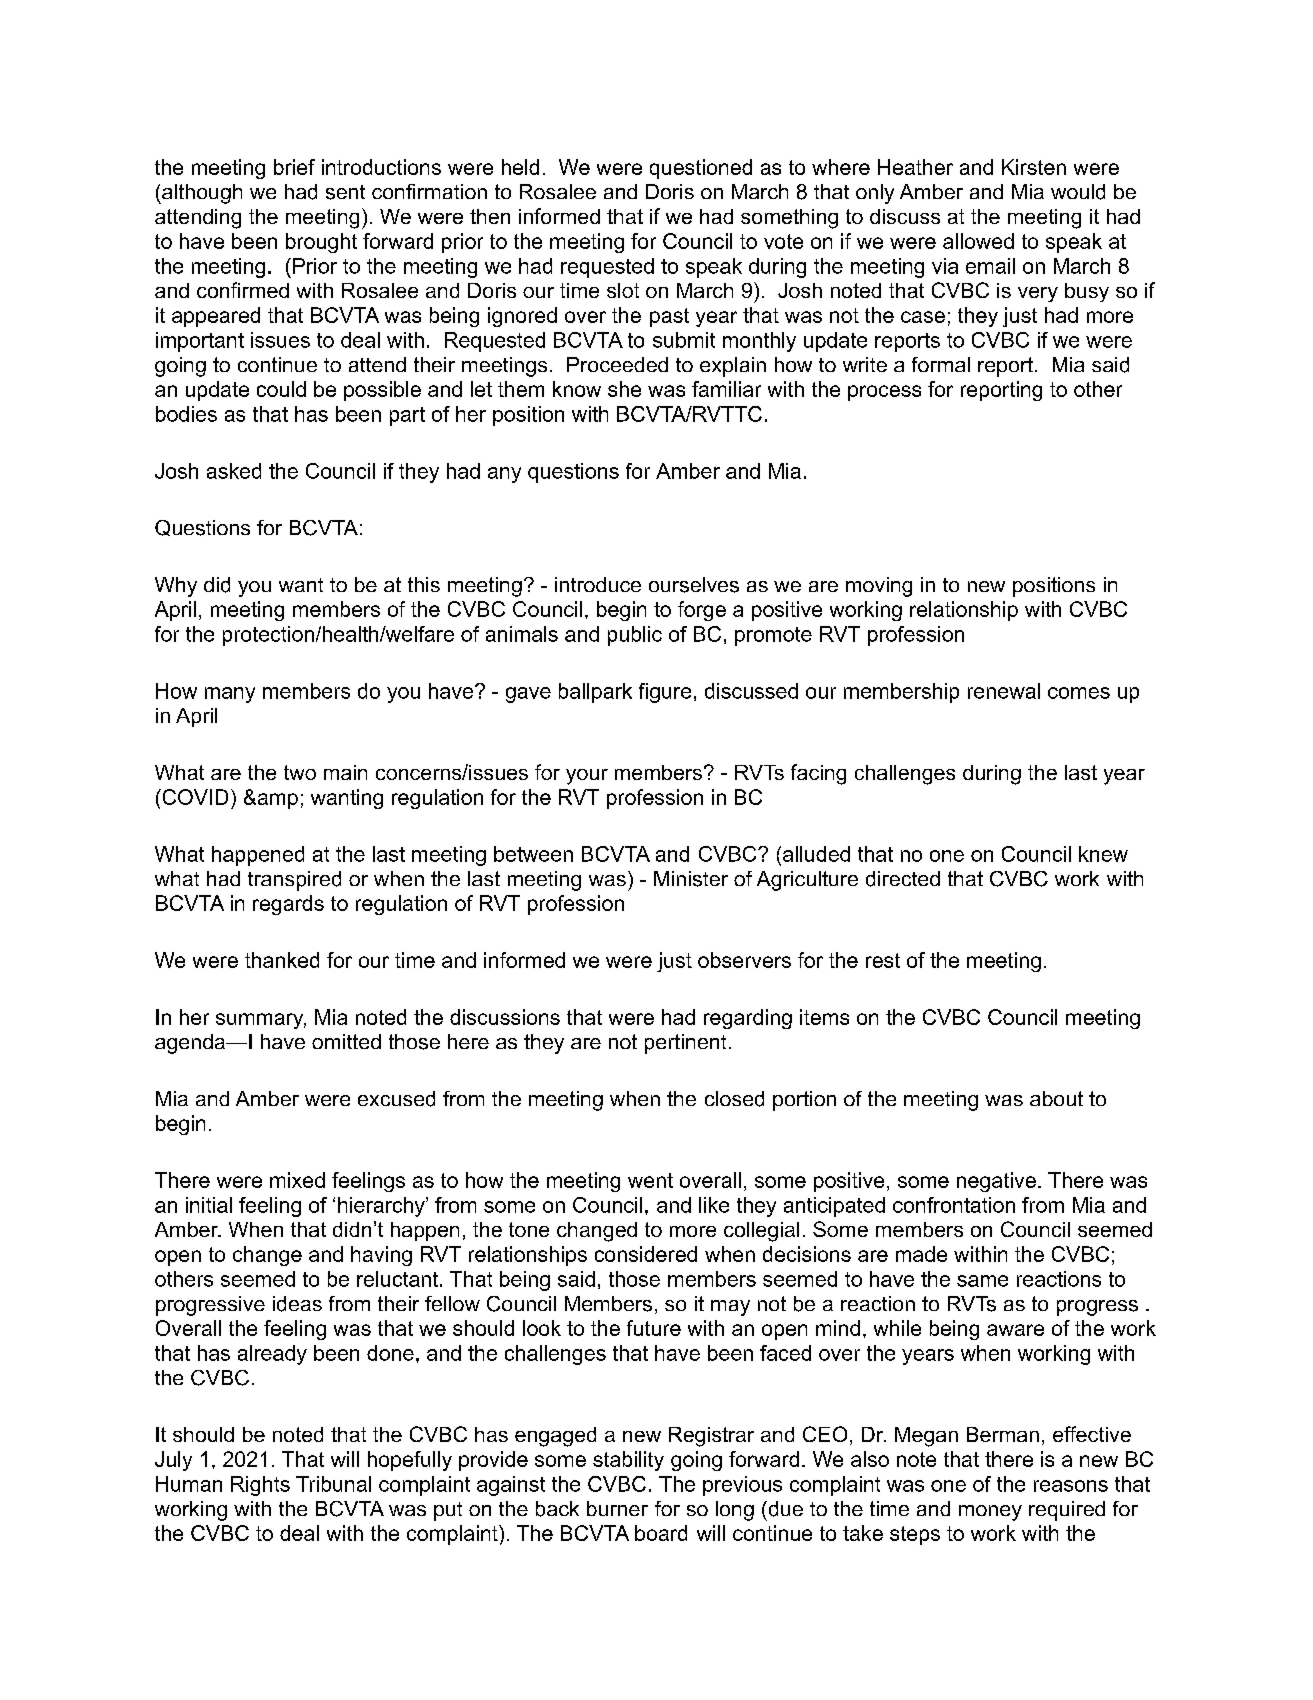 Image resolution: width=1313 pixels, height=1700 pixels. What do you see at coordinates (294, 167) in the screenshot?
I see `brief` at bounding box center [294, 167].
